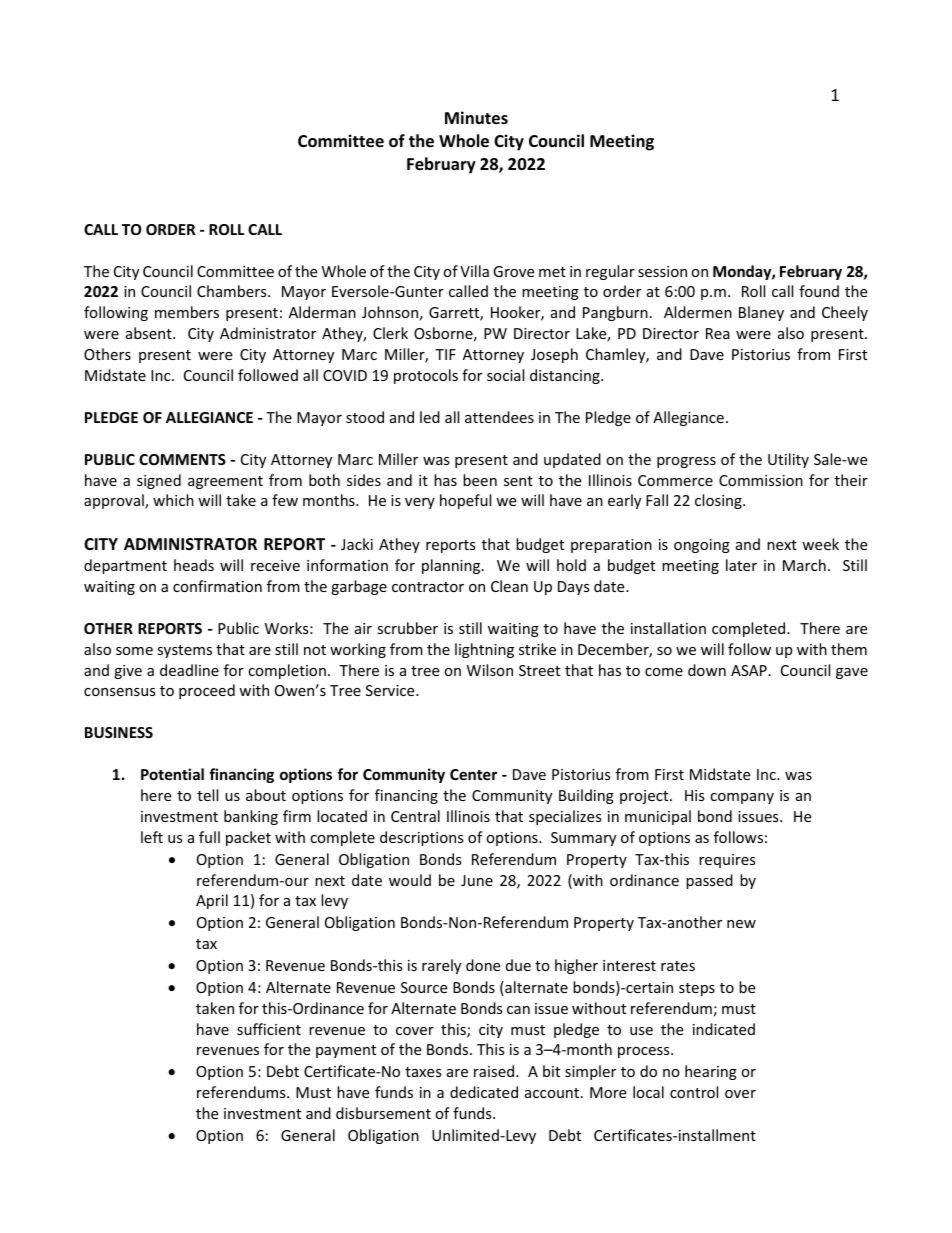 The width and height of the document is (952, 1233). I want to click on hearing, so click(711, 1072).
